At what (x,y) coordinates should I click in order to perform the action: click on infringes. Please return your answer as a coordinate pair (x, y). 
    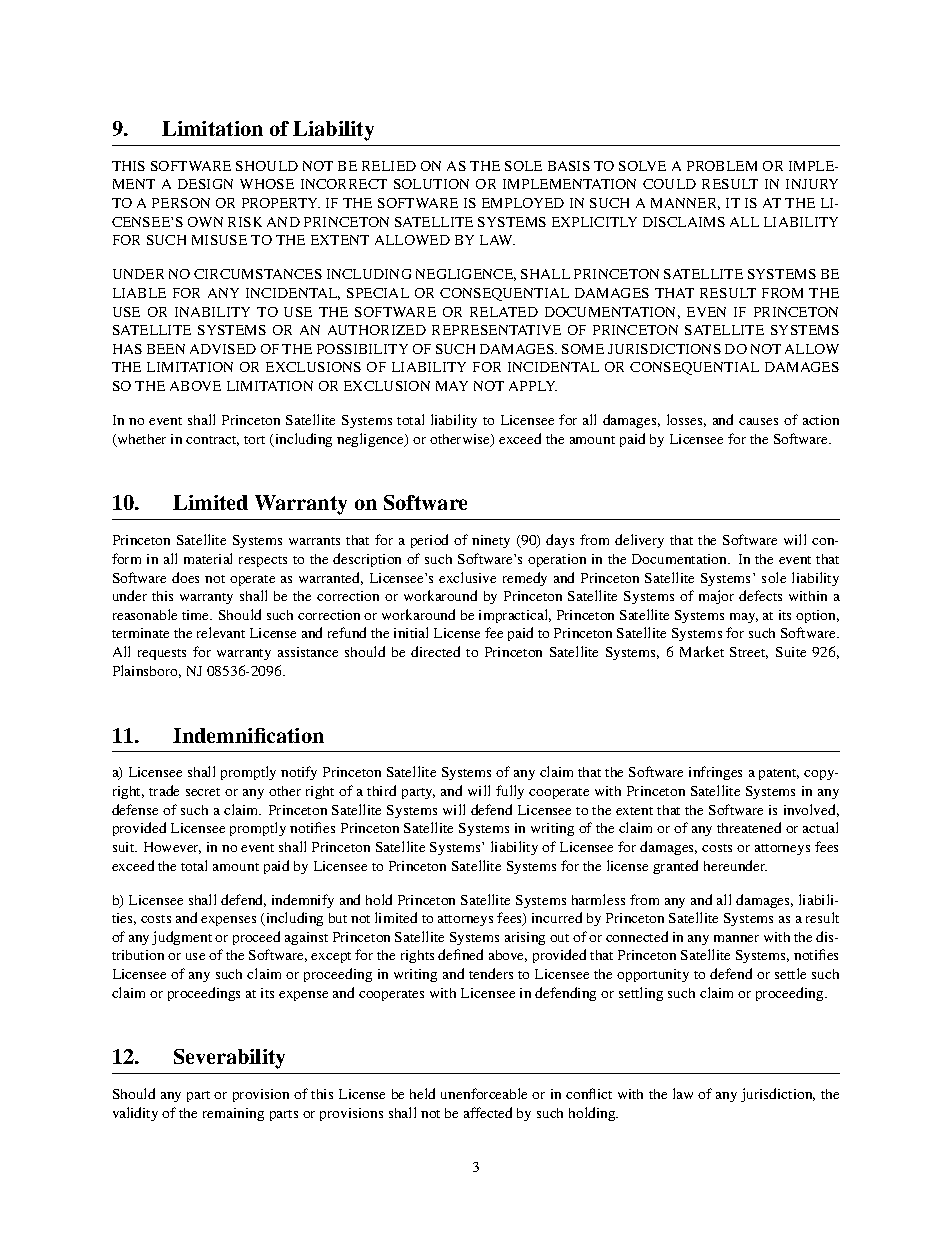
    Looking at the image, I should click on (715, 773).
